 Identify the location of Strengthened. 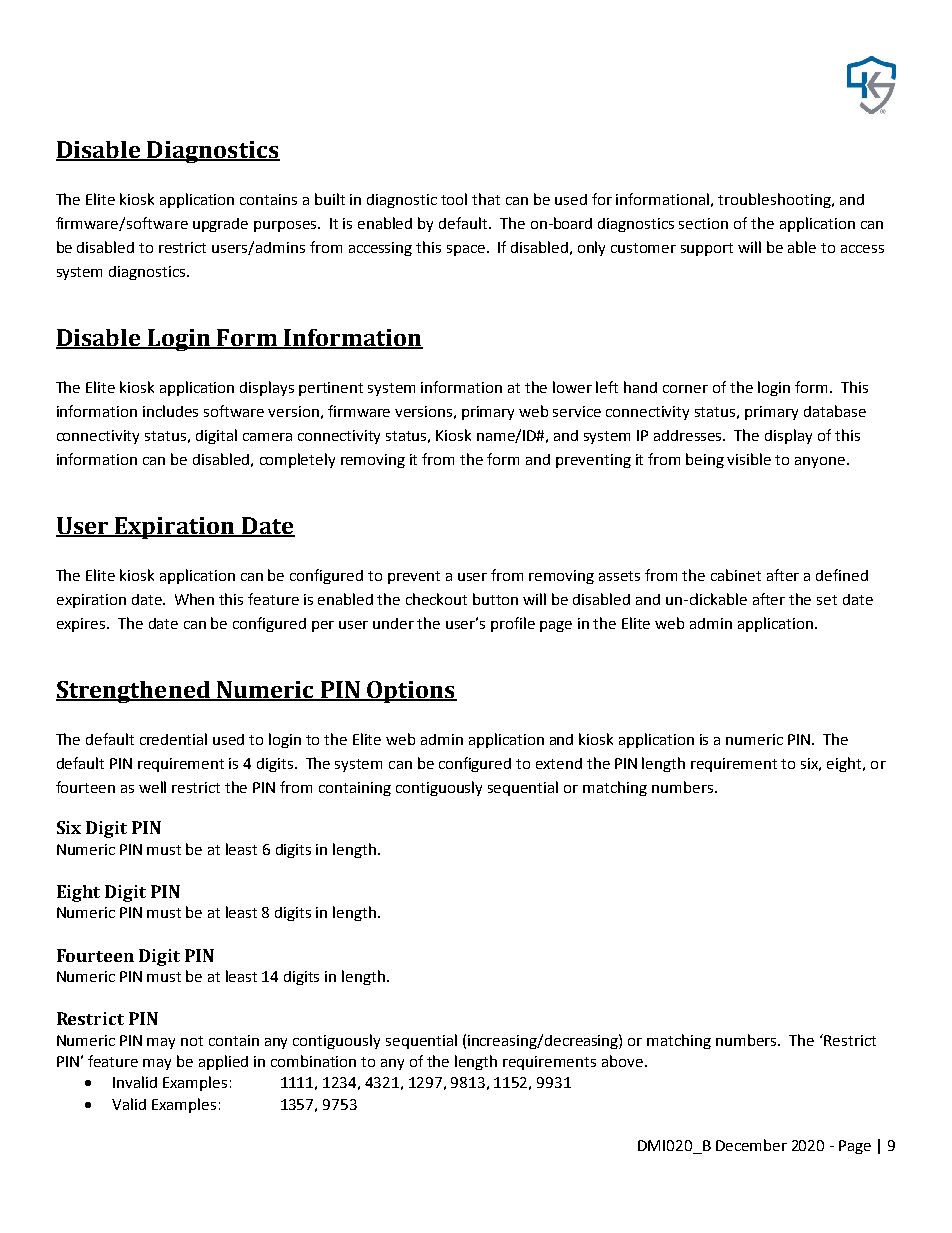
(134, 692).
